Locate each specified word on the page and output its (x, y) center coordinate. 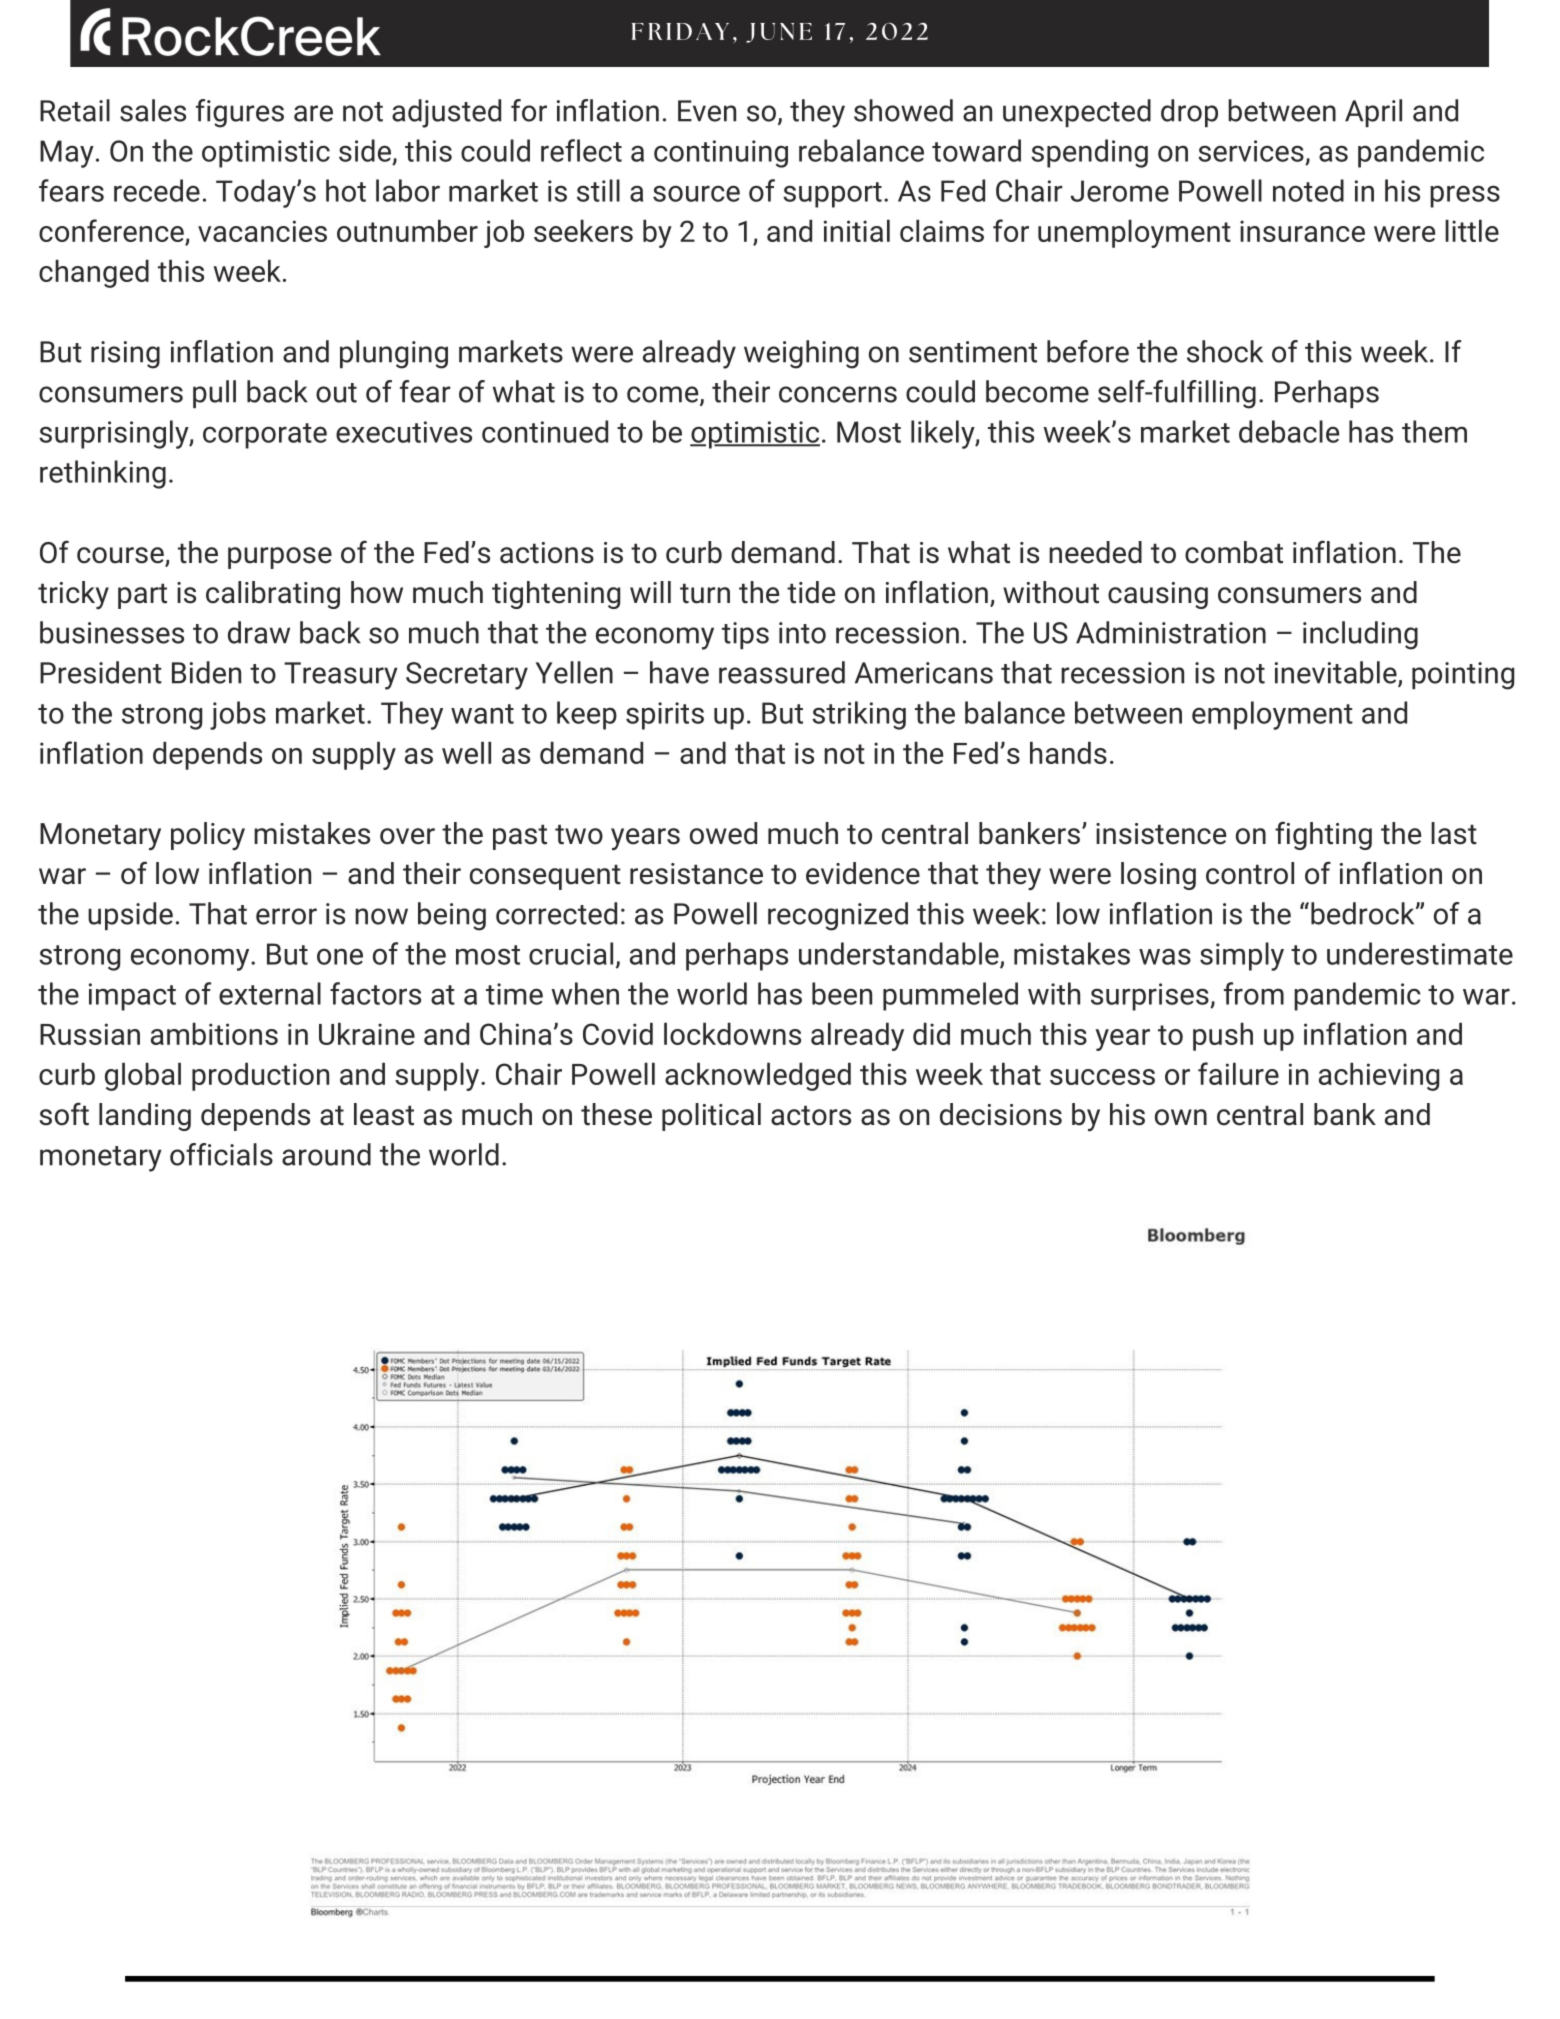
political (711, 1117)
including (1360, 635)
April (1373, 113)
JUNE (779, 33)
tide (811, 592)
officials (221, 1154)
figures (240, 113)
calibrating (273, 595)
